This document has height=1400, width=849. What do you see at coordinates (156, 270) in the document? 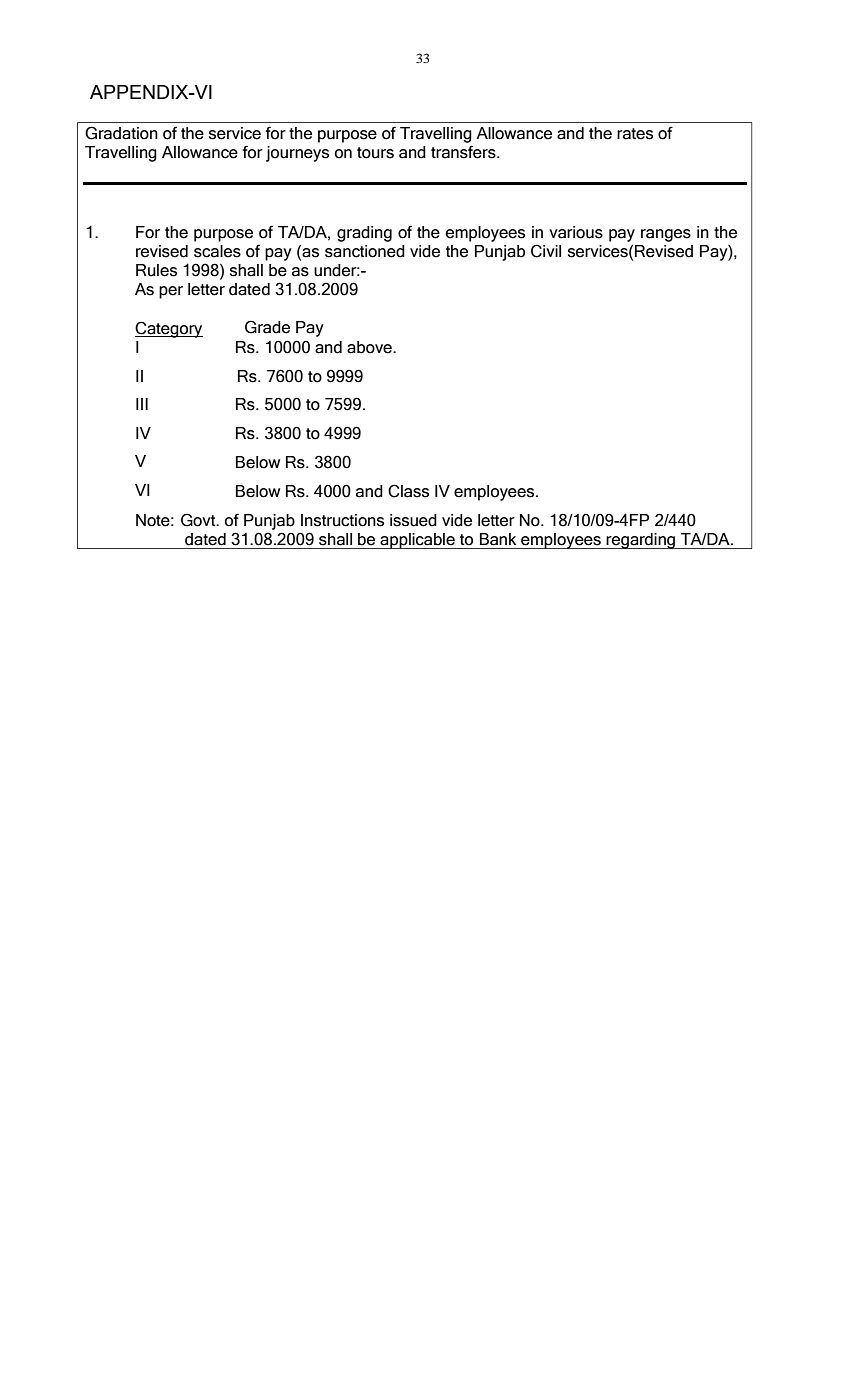
I see `Rules` at bounding box center [156, 270].
